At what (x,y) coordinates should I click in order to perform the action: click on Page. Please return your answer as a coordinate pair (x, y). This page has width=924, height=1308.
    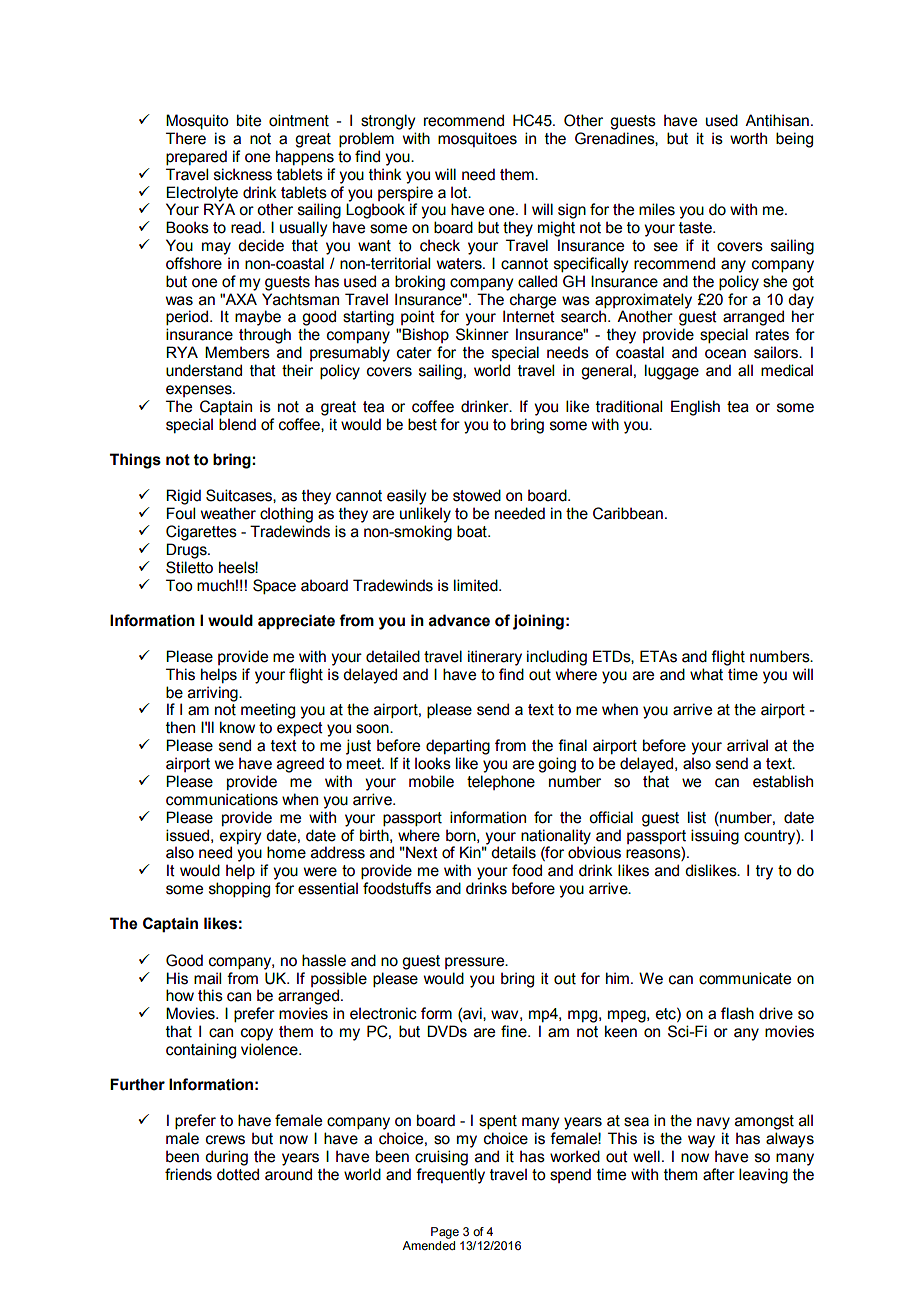
    Looking at the image, I should click on (445, 1233).
